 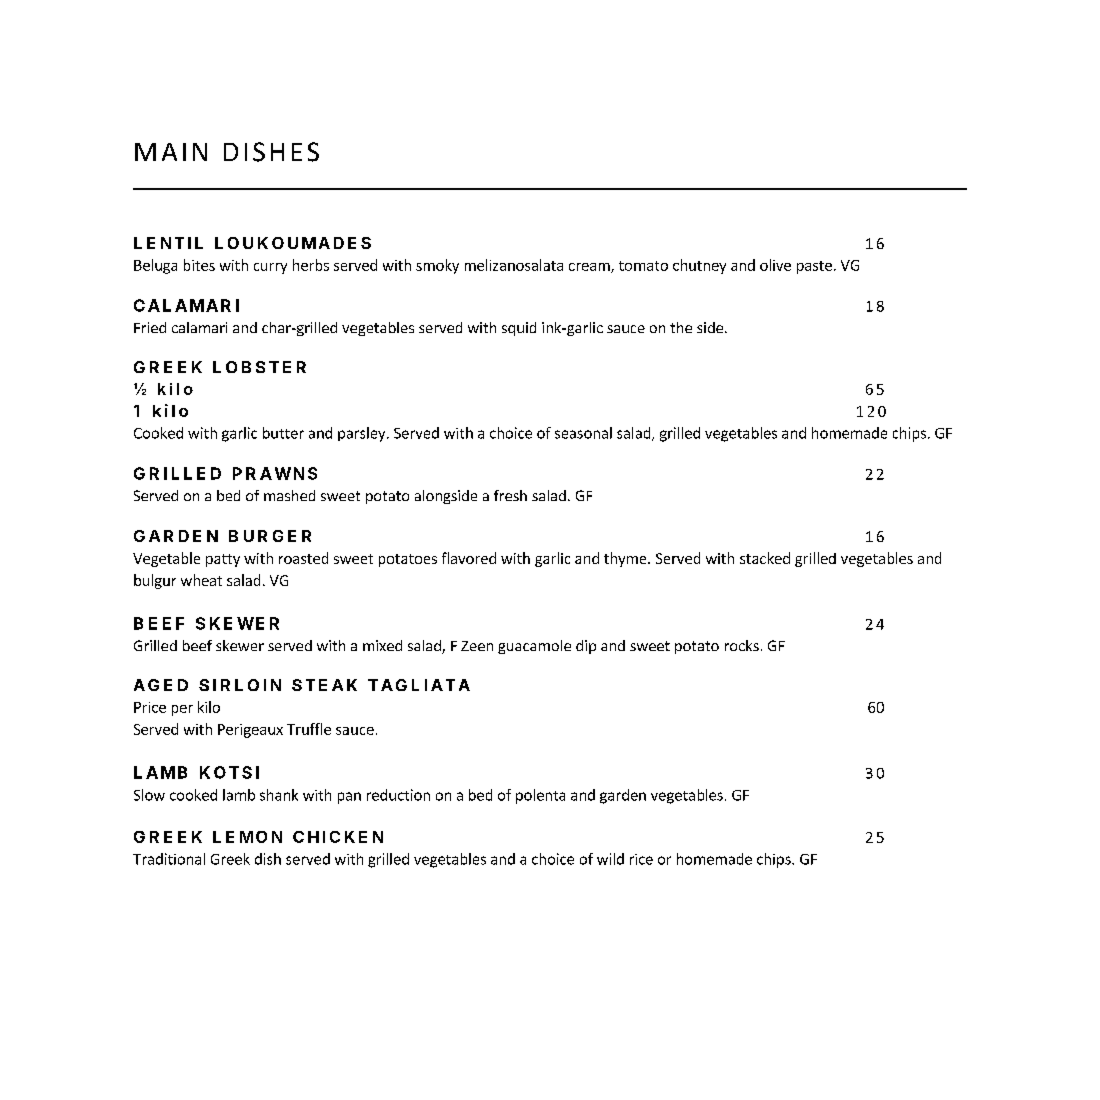 I want to click on seasonal, so click(x=583, y=433).
